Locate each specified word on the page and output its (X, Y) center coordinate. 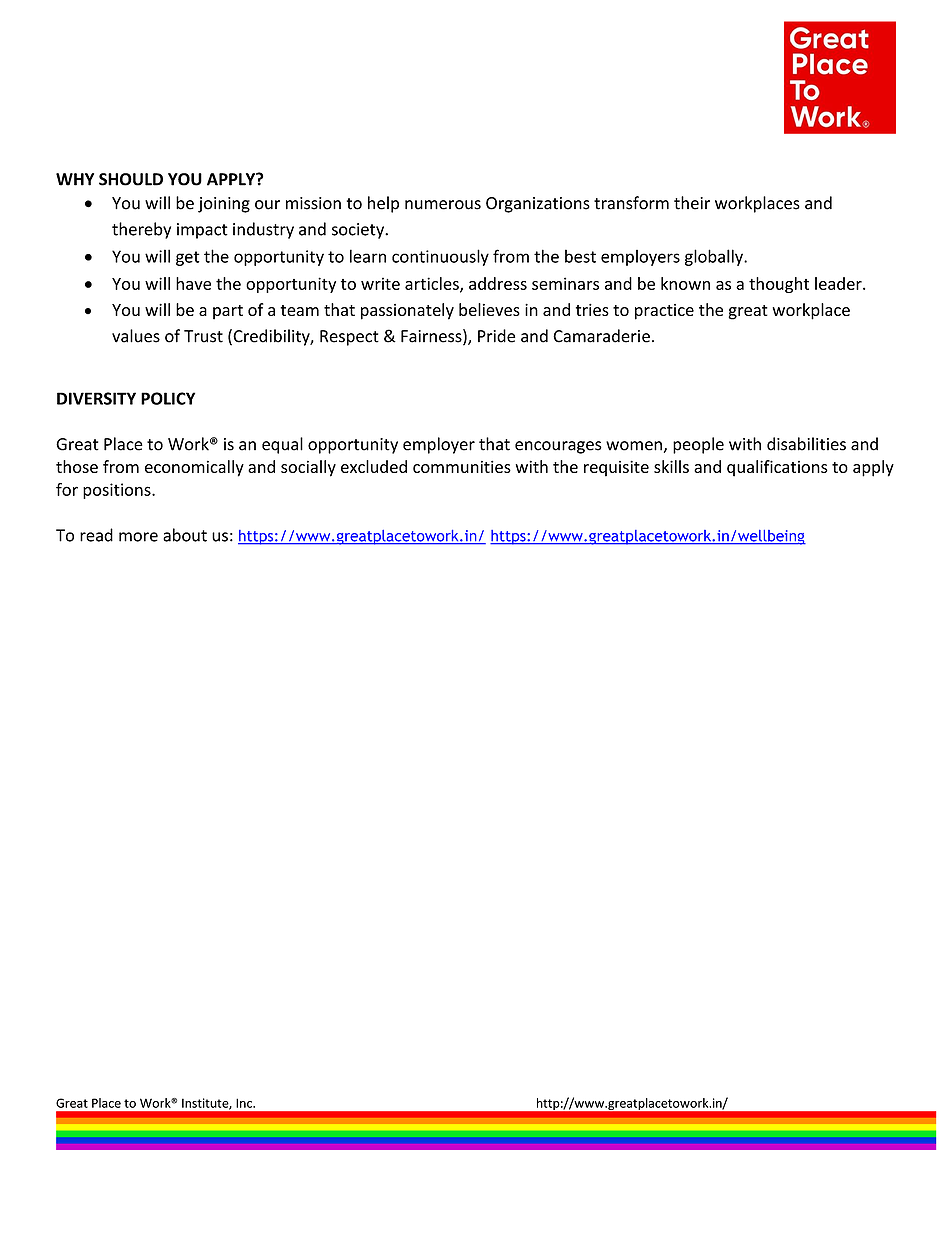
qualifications (777, 468)
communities (462, 466)
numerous (443, 205)
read (96, 535)
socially (308, 468)
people (698, 445)
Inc (245, 1103)
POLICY (168, 398)
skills (671, 466)
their (692, 203)
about (185, 535)
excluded (374, 466)
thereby (141, 230)
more (138, 537)
